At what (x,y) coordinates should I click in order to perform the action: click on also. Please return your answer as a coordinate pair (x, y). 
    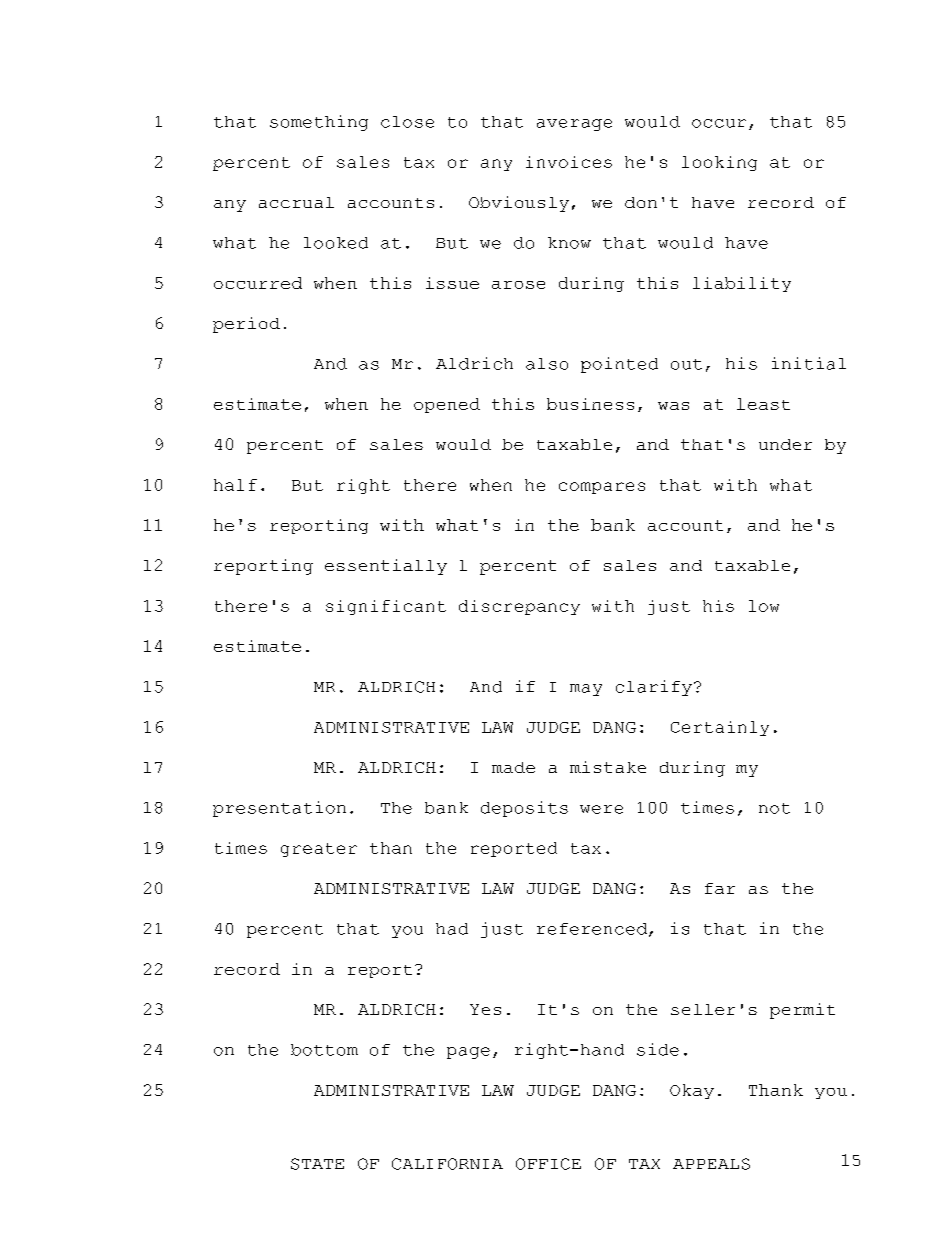
    Looking at the image, I should click on (547, 364).
